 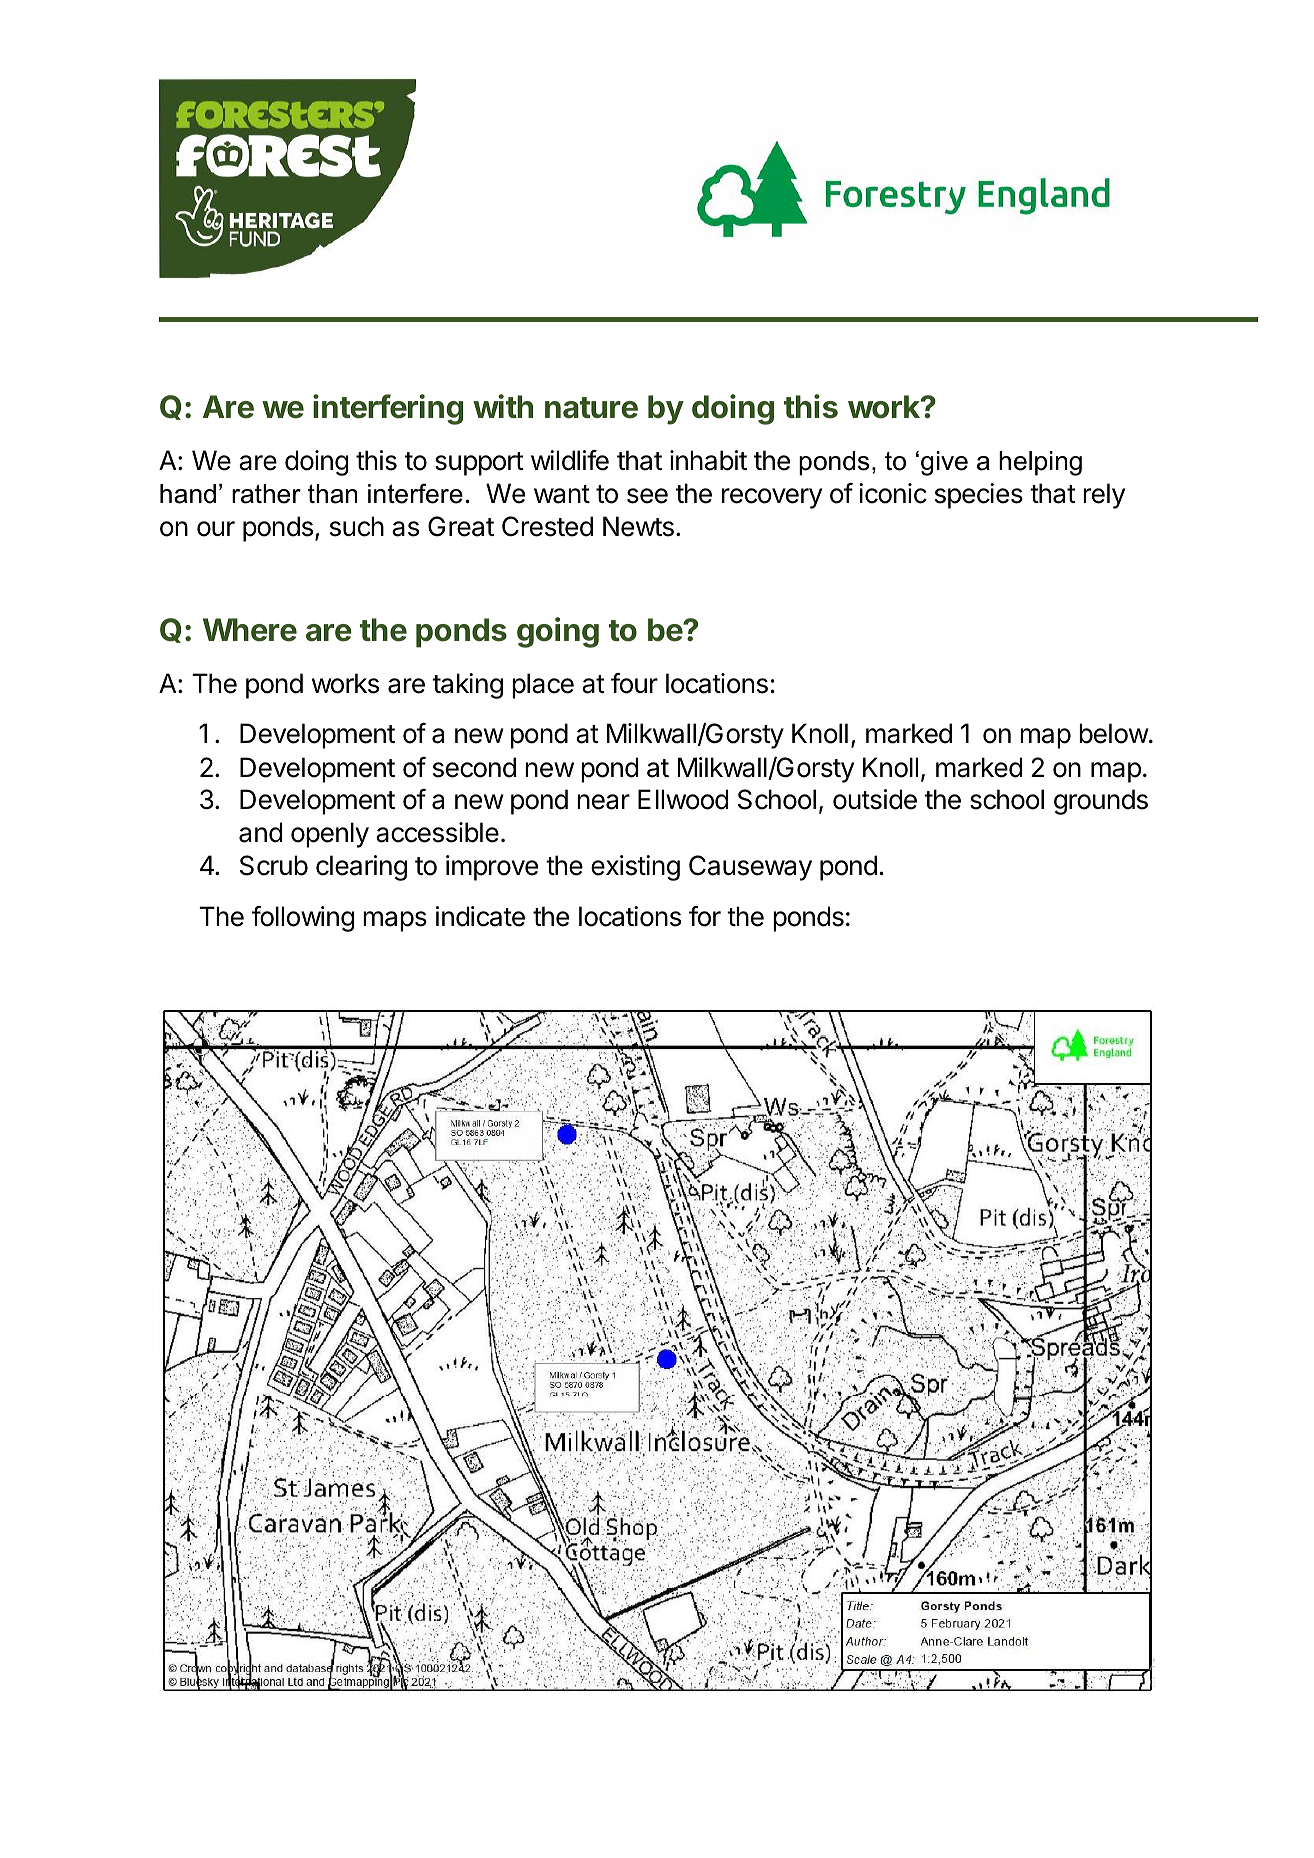 What do you see at coordinates (250, 630) in the image?
I see `Where` at bounding box center [250, 630].
